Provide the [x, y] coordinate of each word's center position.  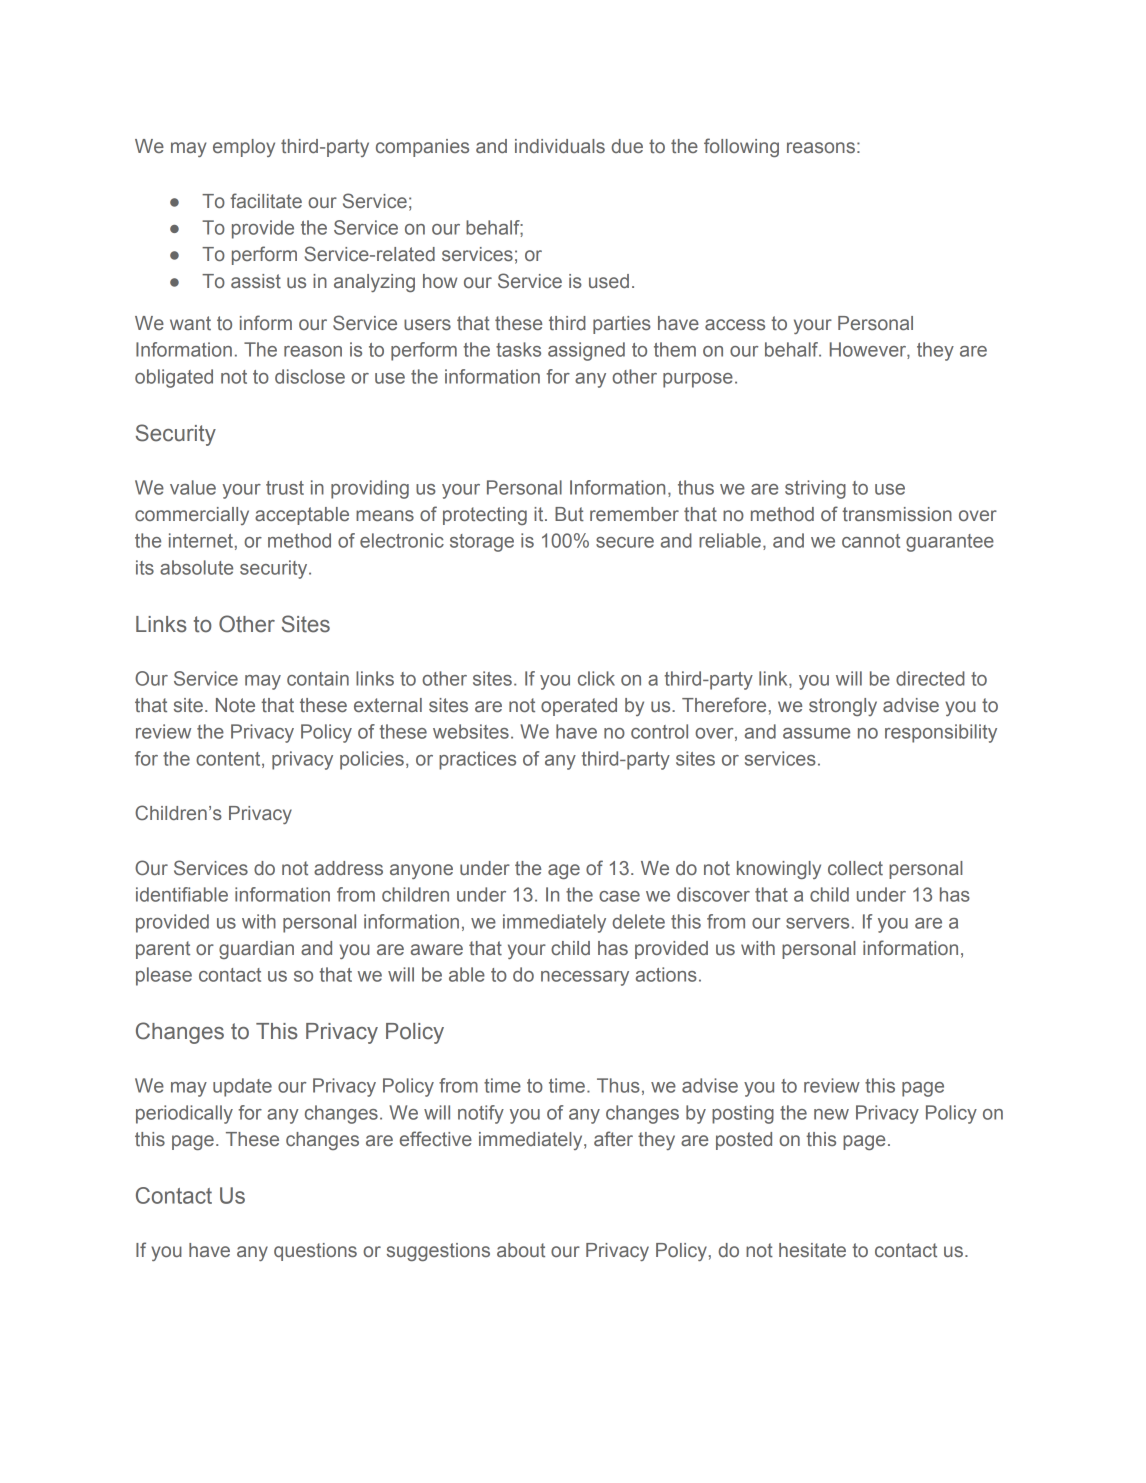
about [521, 1250]
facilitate [266, 200]
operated [579, 707]
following [741, 147]
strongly [843, 707]
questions [315, 1252]
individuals [560, 146]
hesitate [812, 1250]
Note [235, 705]
